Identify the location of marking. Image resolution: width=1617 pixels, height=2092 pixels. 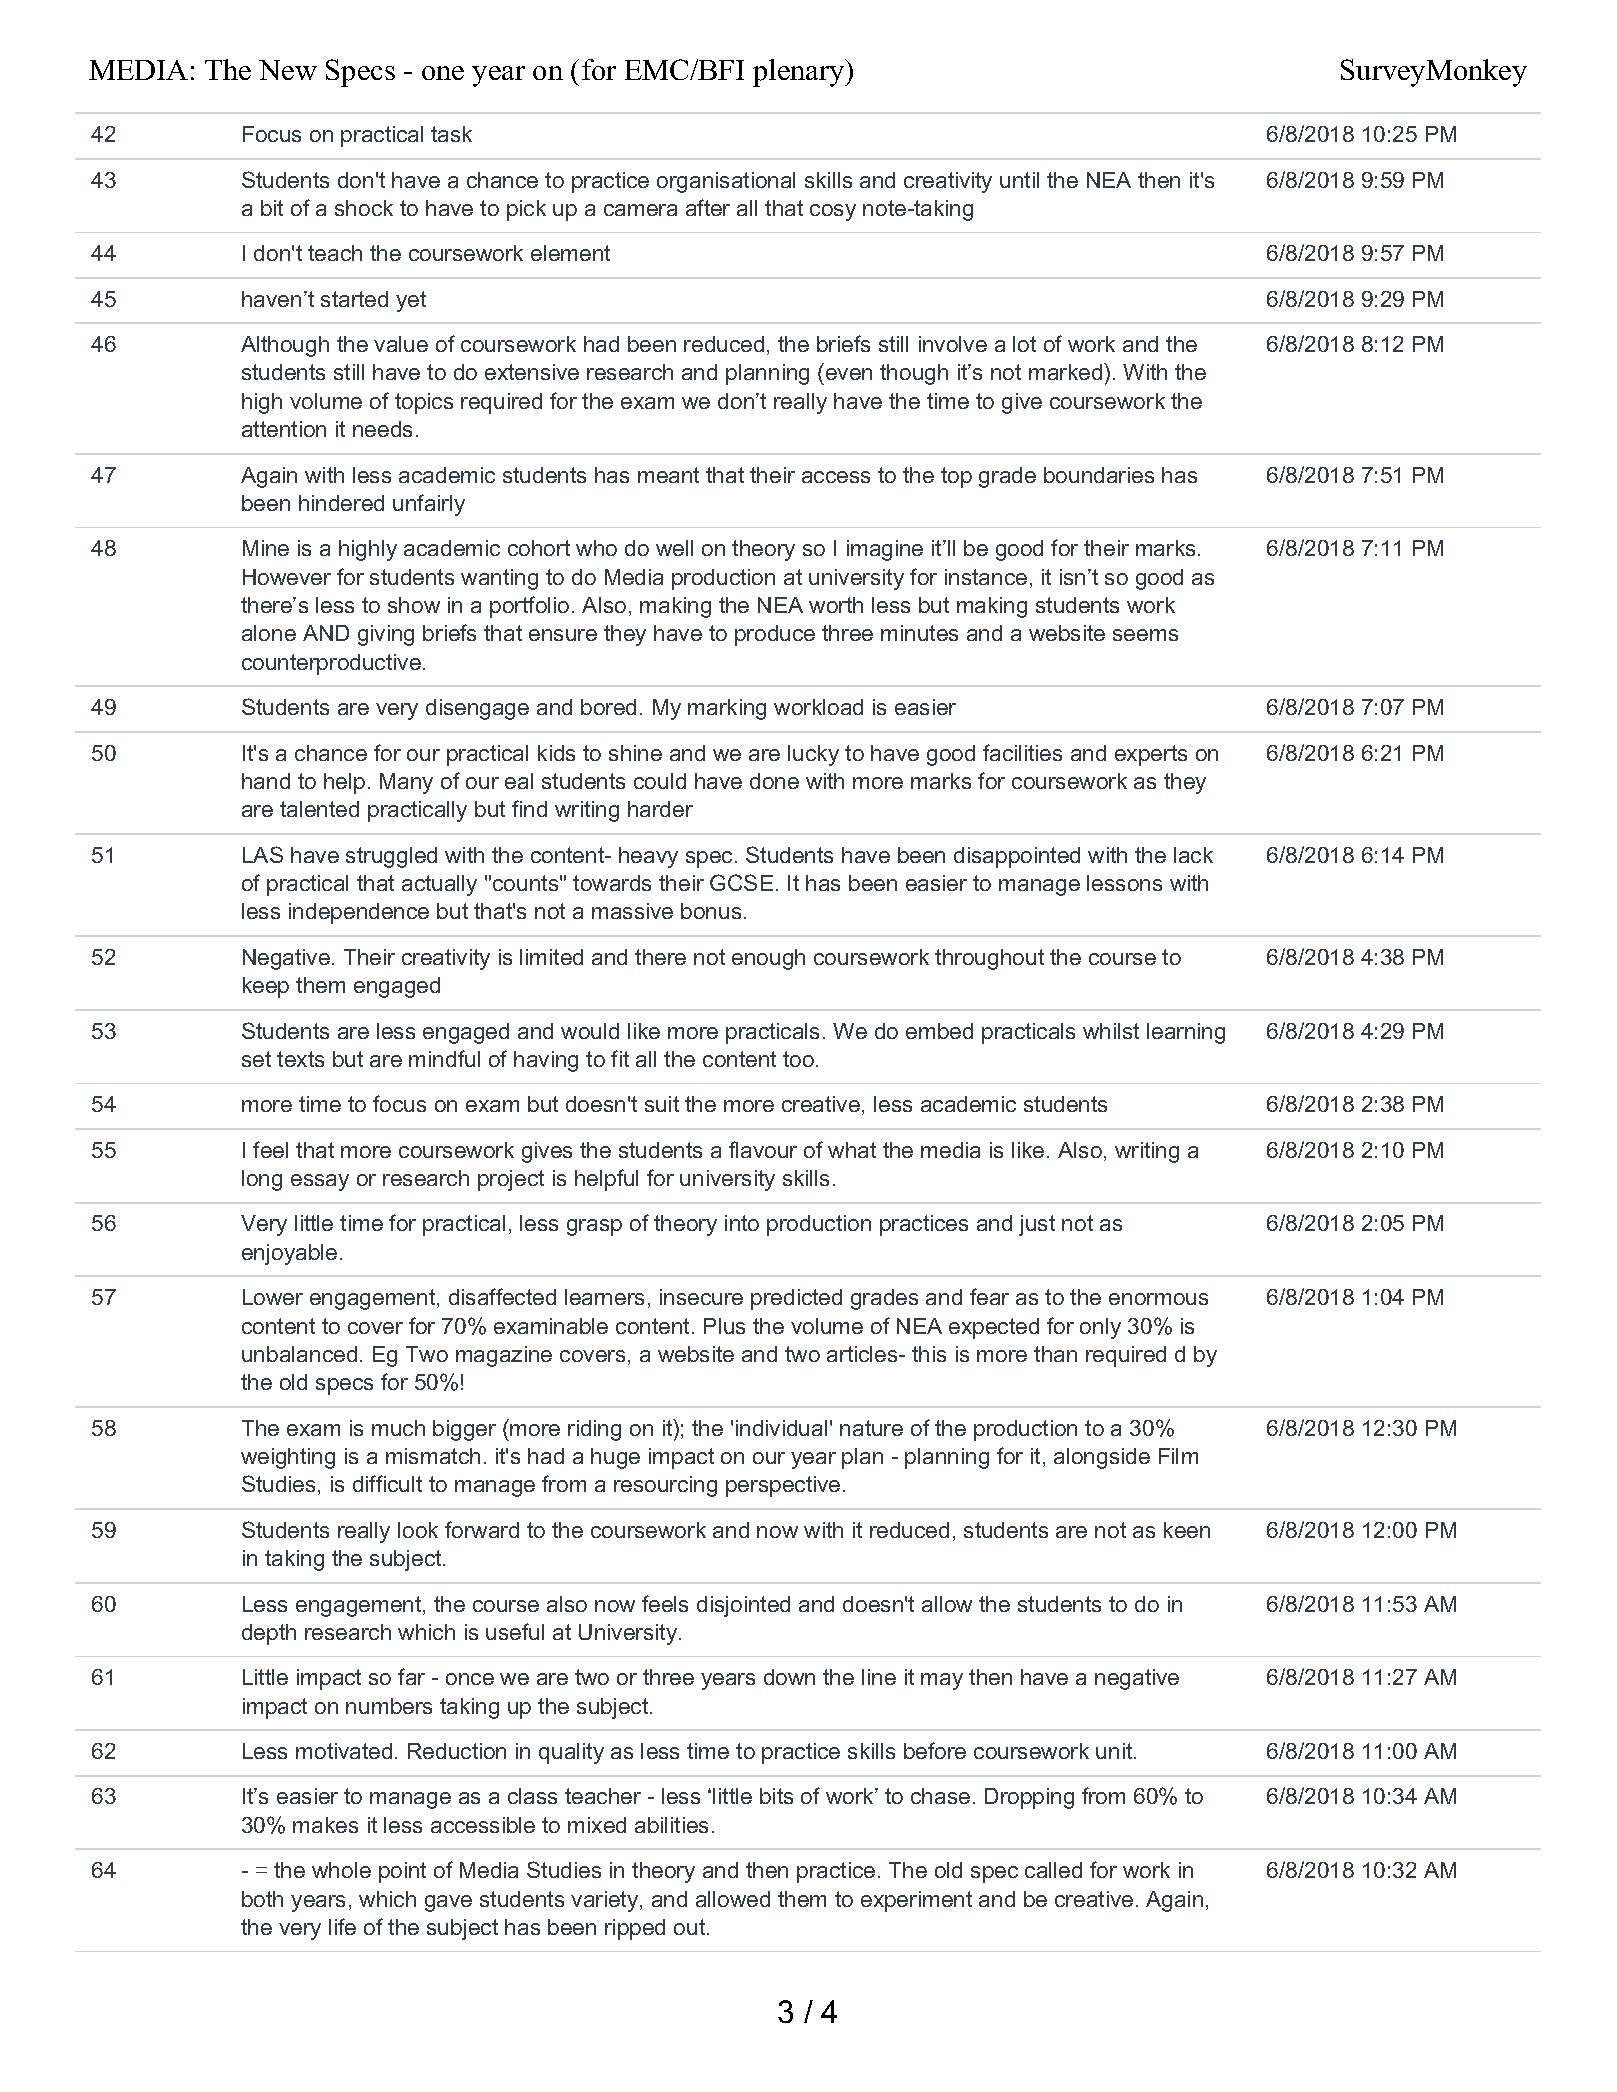
(727, 709).
